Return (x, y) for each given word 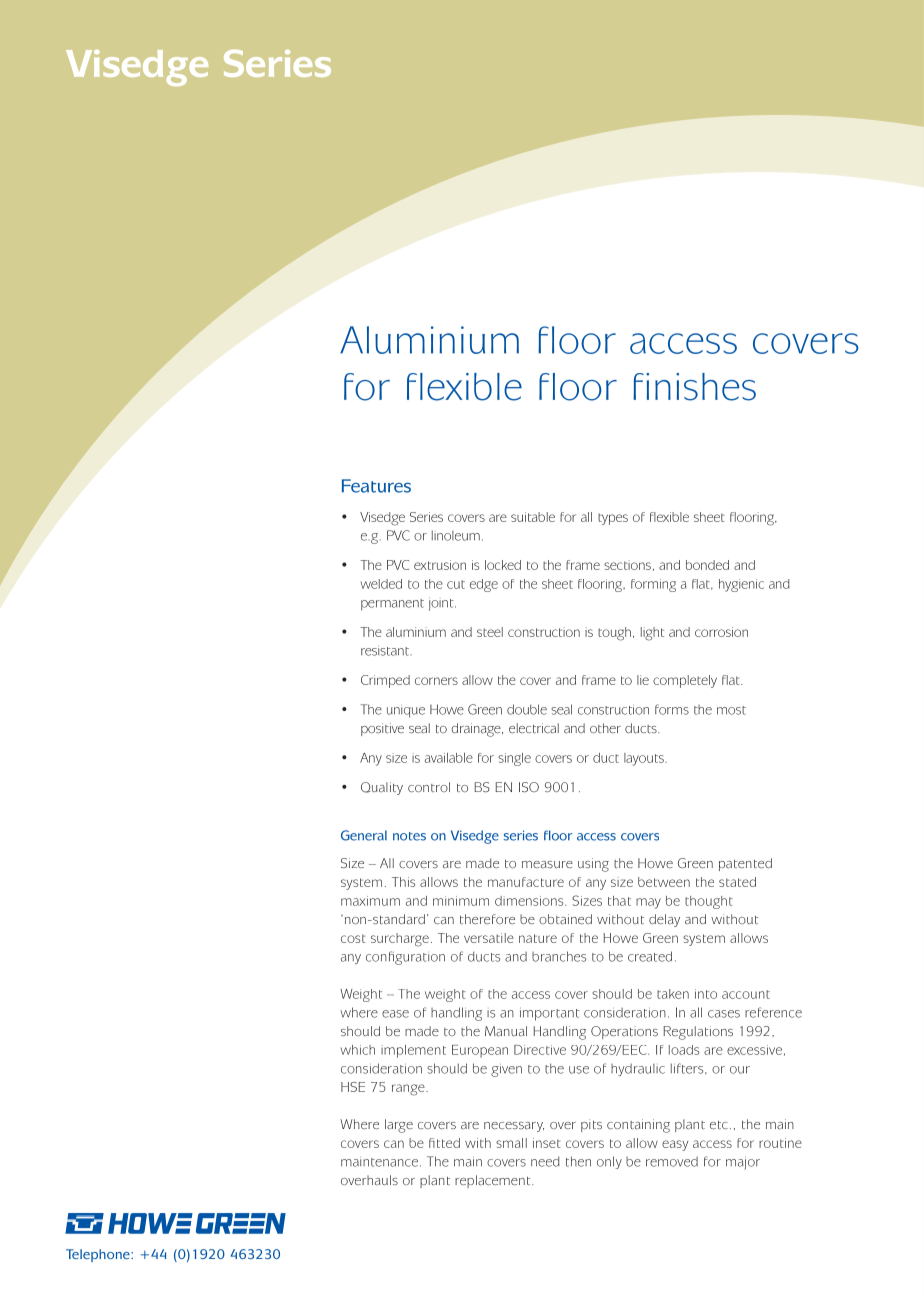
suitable (533, 517)
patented (745, 864)
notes (409, 836)
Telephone (99, 1255)
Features (376, 486)
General (364, 835)
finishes (694, 387)
